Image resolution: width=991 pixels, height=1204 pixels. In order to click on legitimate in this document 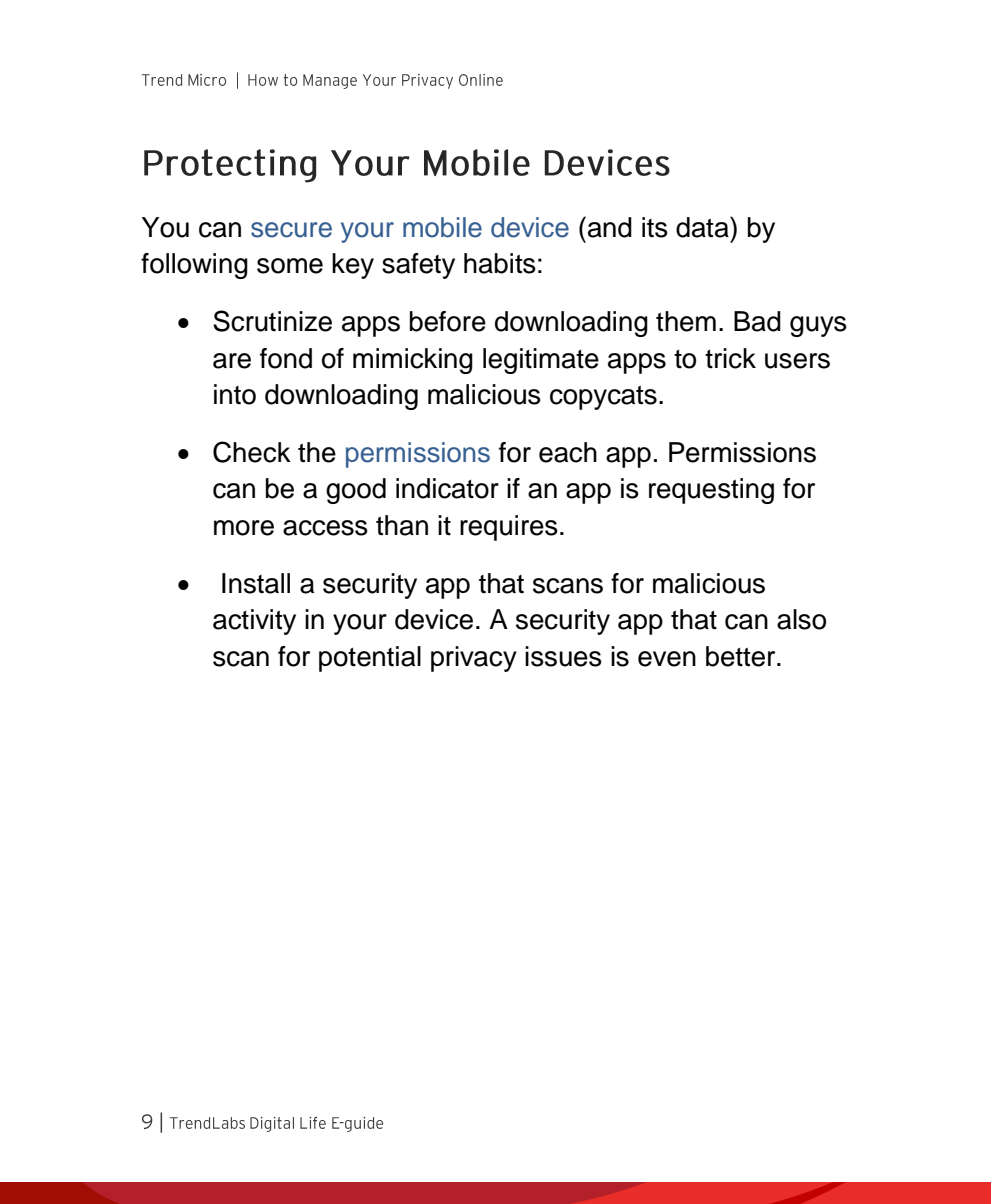, I will do `click(541, 361)`.
